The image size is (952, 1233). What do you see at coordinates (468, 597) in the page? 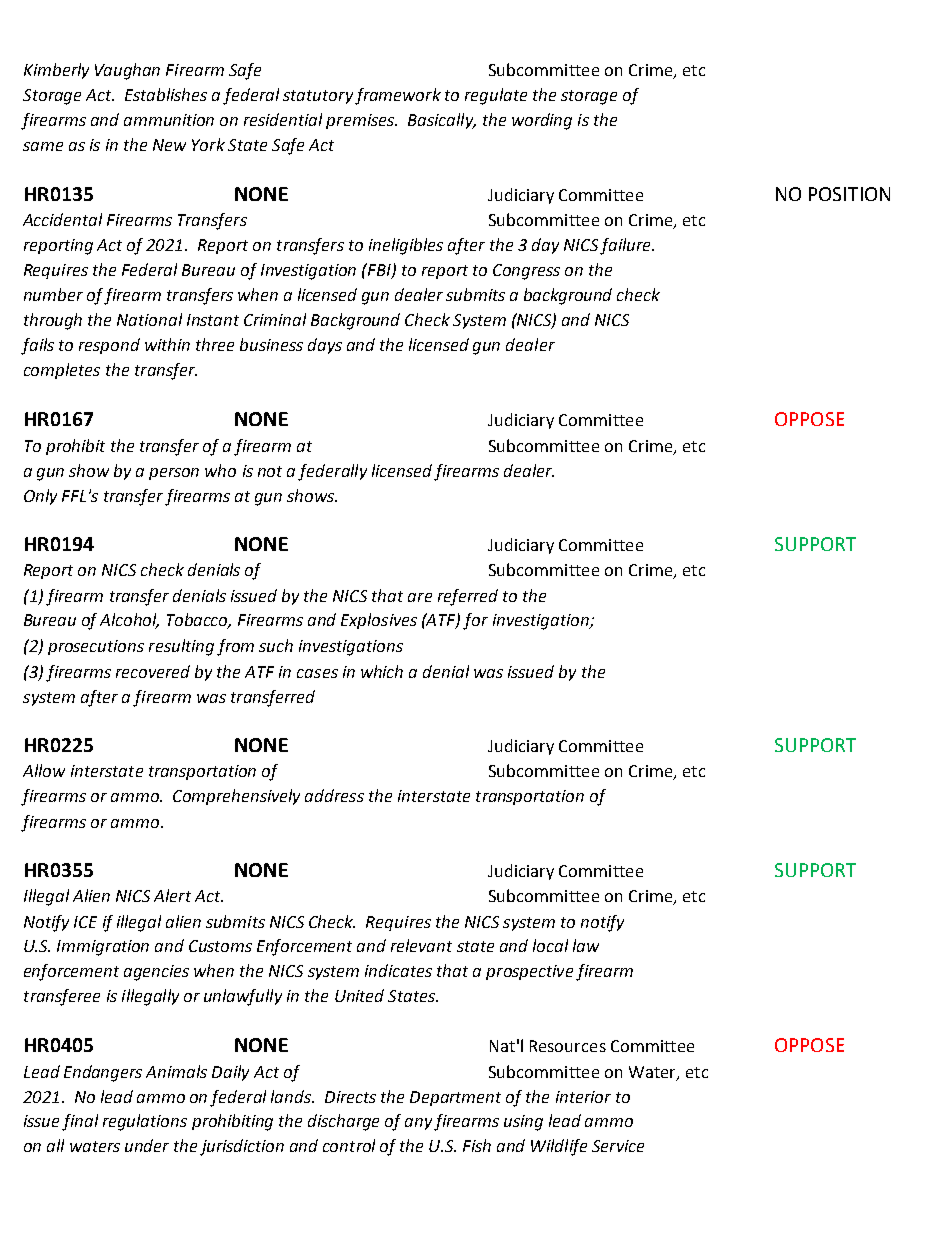
I see `referred` at bounding box center [468, 597].
